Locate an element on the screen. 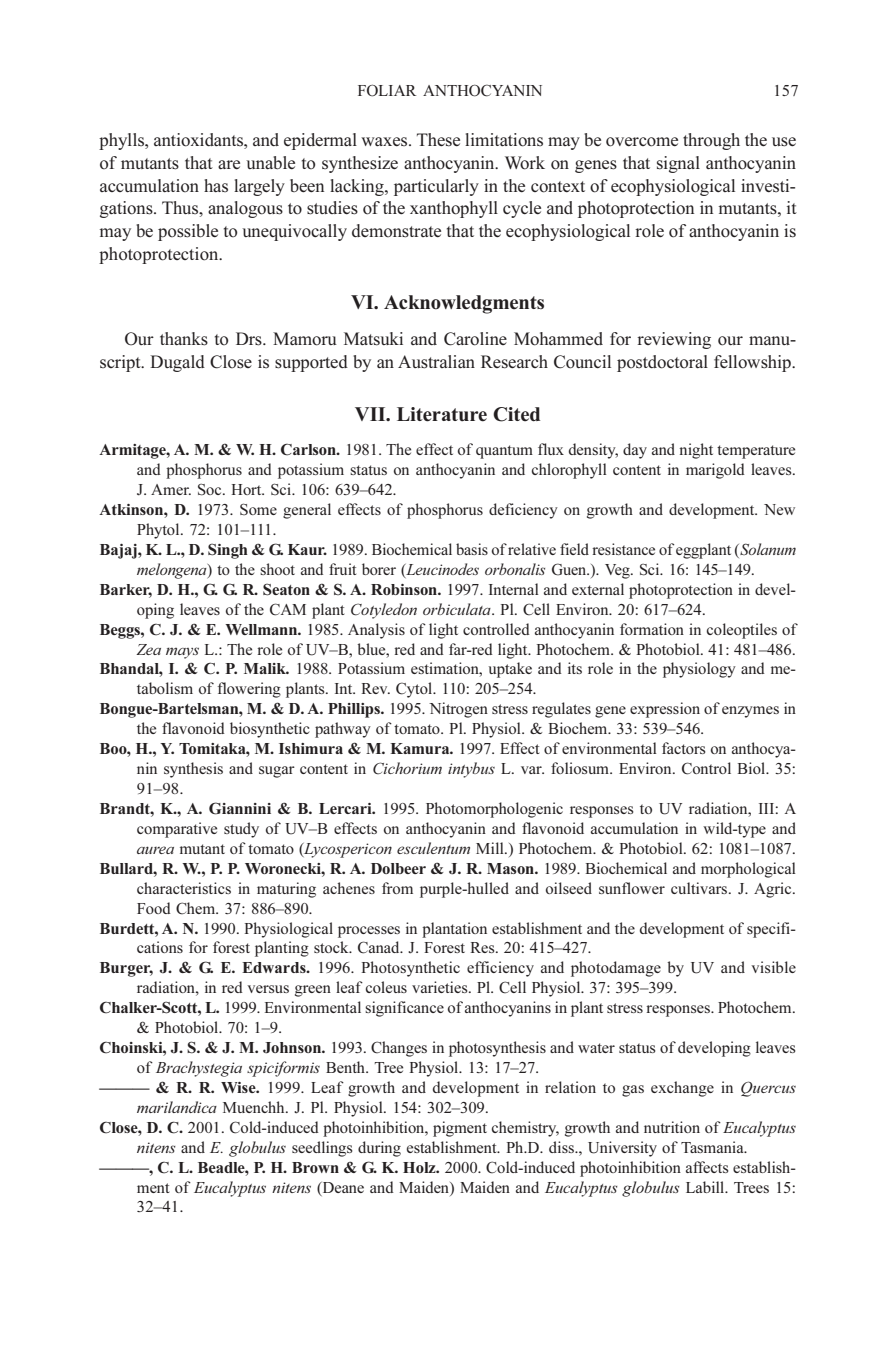  These is located at coordinates (438, 140).
